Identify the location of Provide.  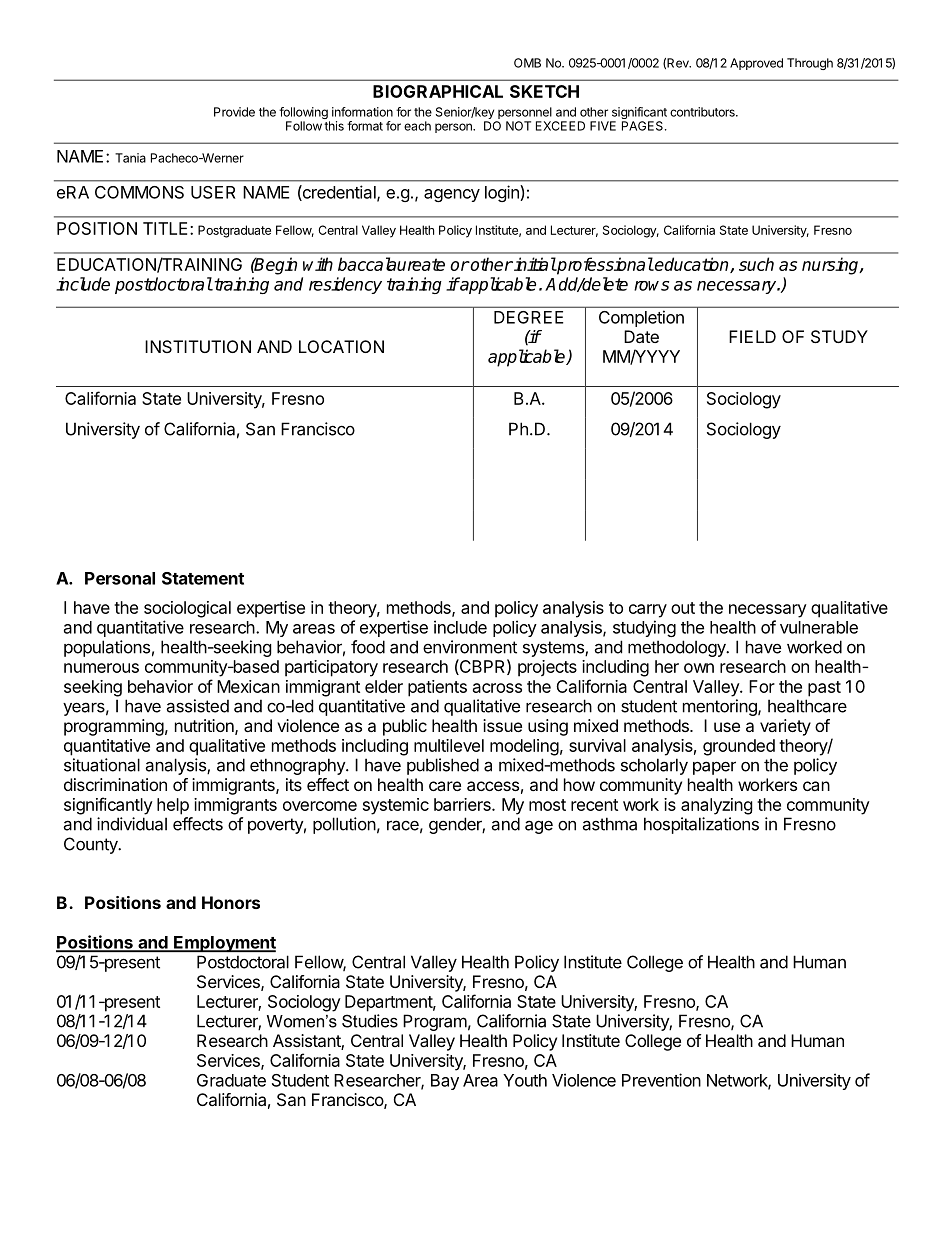
(234, 112).
